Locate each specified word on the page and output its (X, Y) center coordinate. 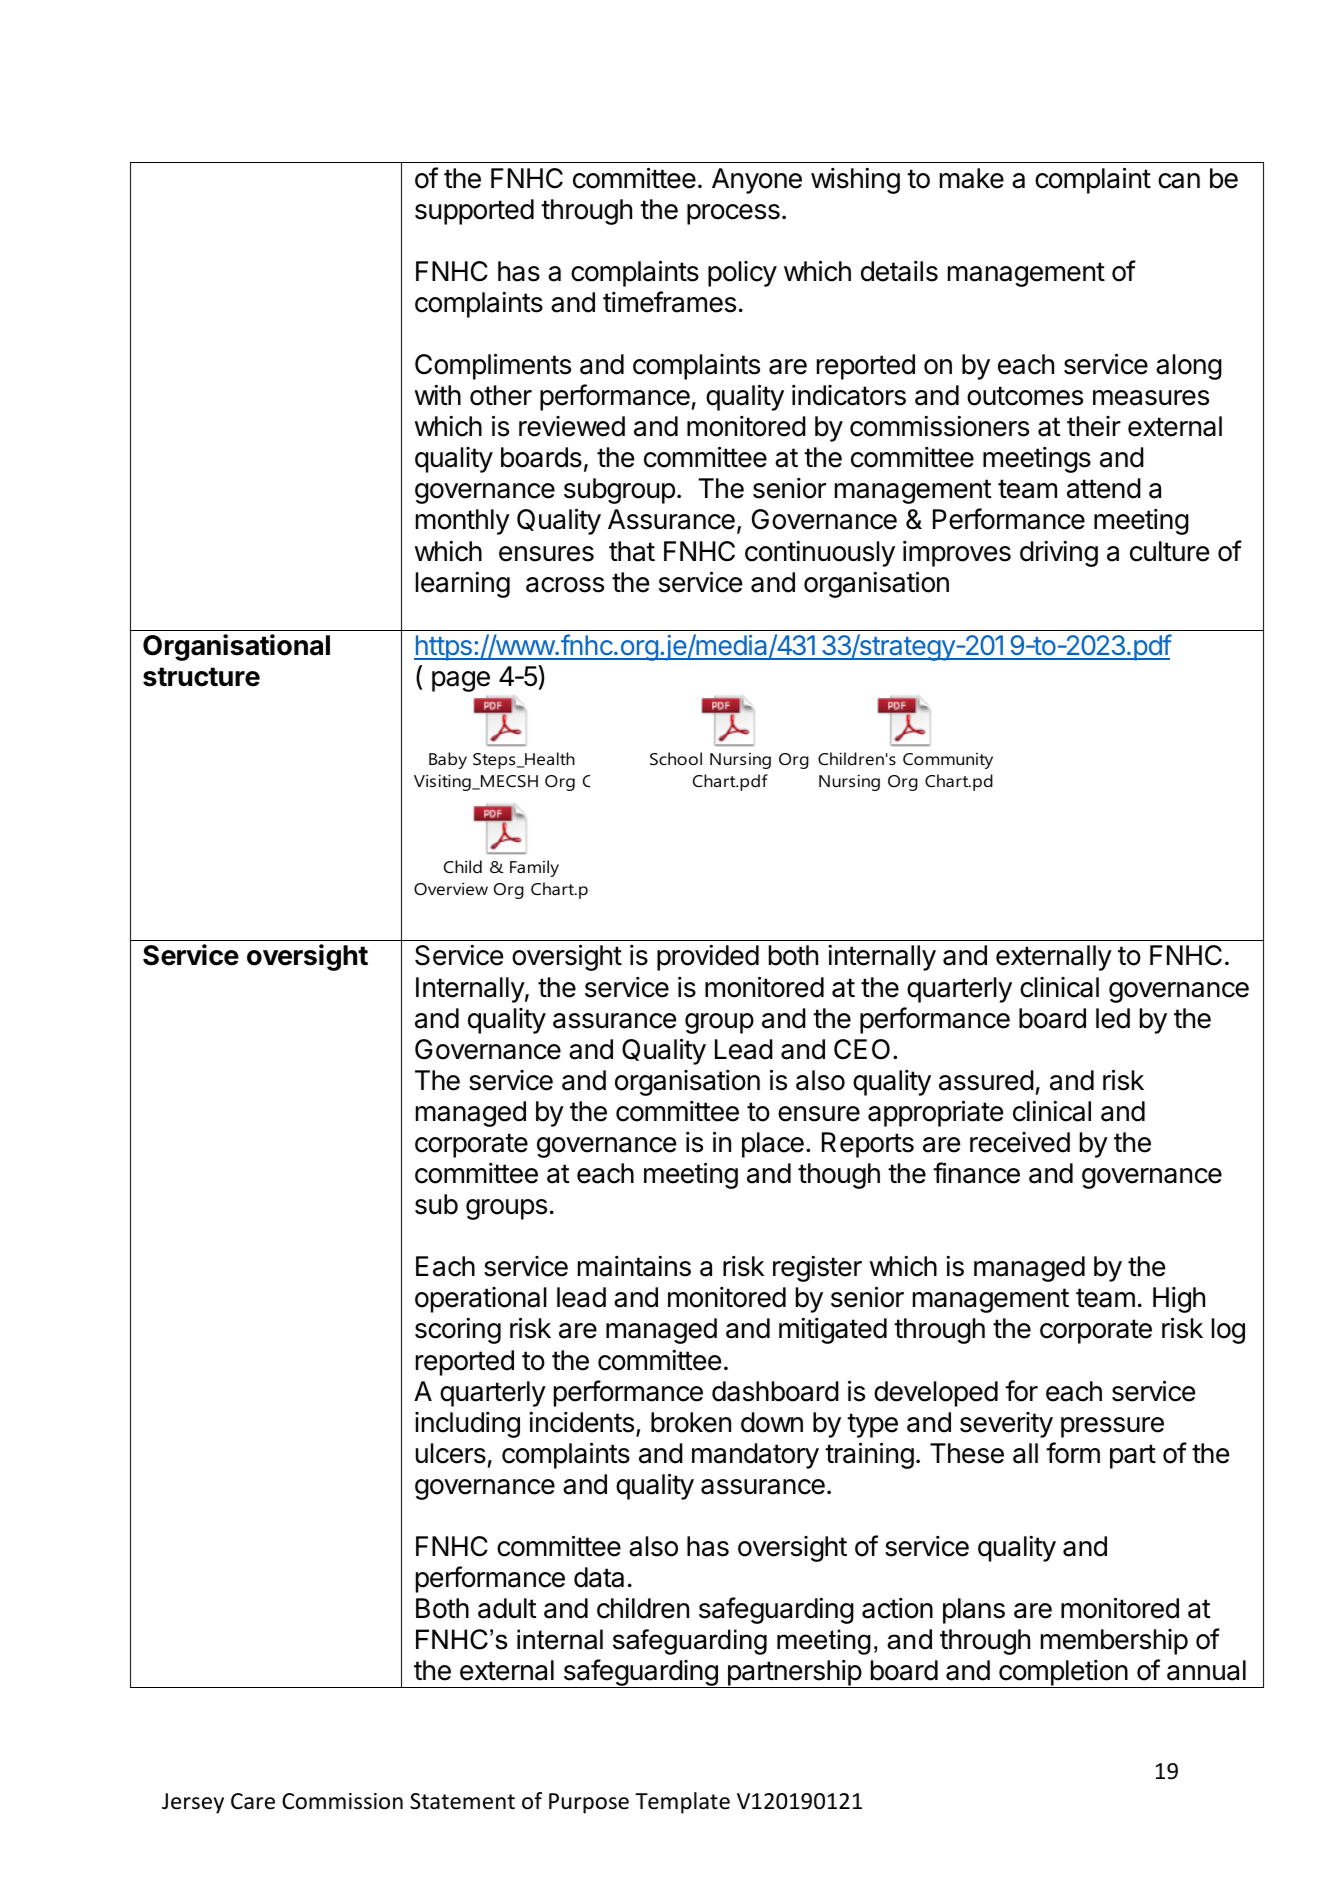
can (1179, 181)
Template (682, 1803)
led (1113, 1018)
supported (474, 212)
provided (708, 957)
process (733, 214)
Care (253, 1801)
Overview (451, 888)
